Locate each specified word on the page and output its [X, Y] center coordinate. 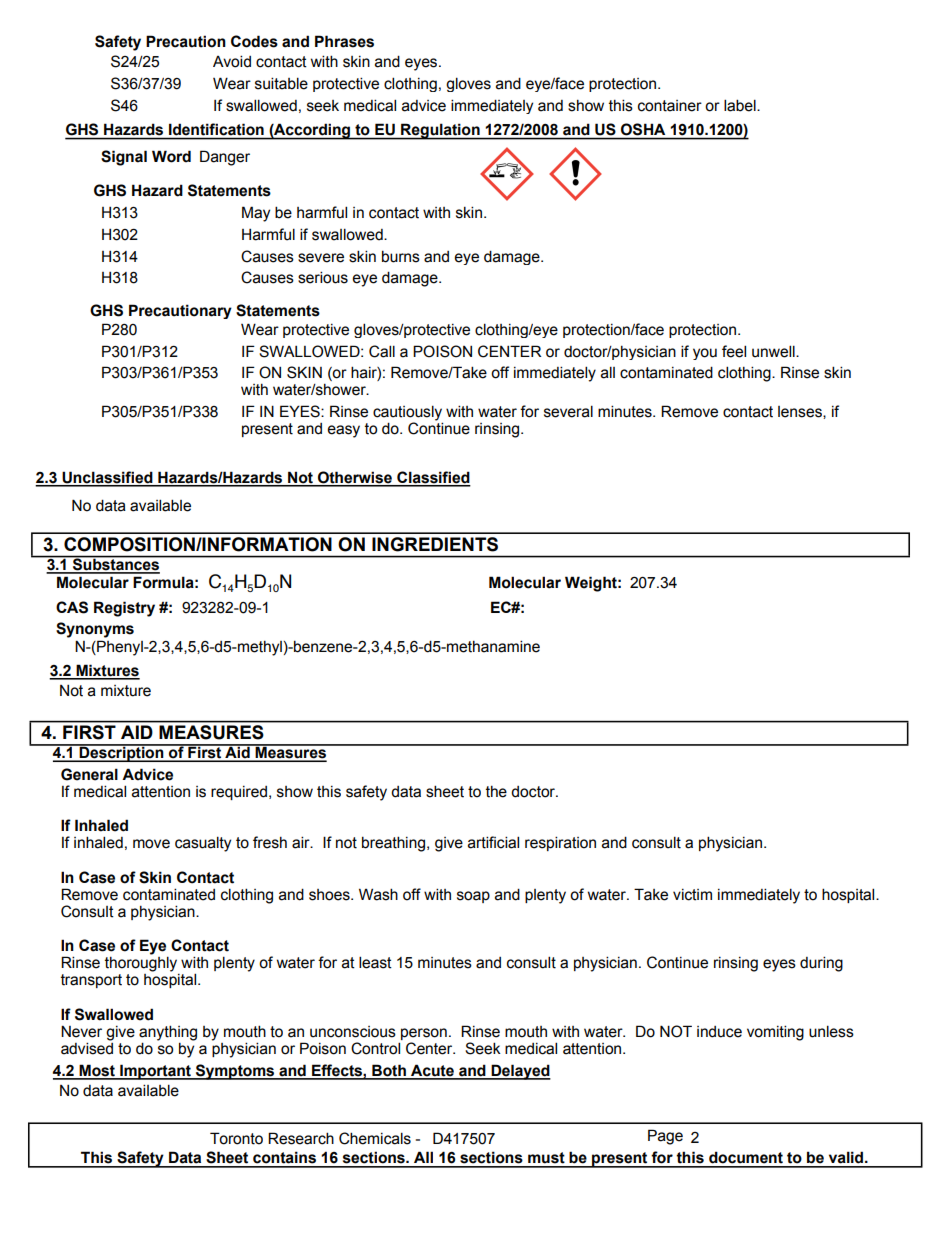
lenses [801, 412]
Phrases [344, 41]
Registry [124, 609]
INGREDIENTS [435, 544]
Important [155, 1072]
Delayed [520, 1072]
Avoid [232, 61]
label [741, 105]
